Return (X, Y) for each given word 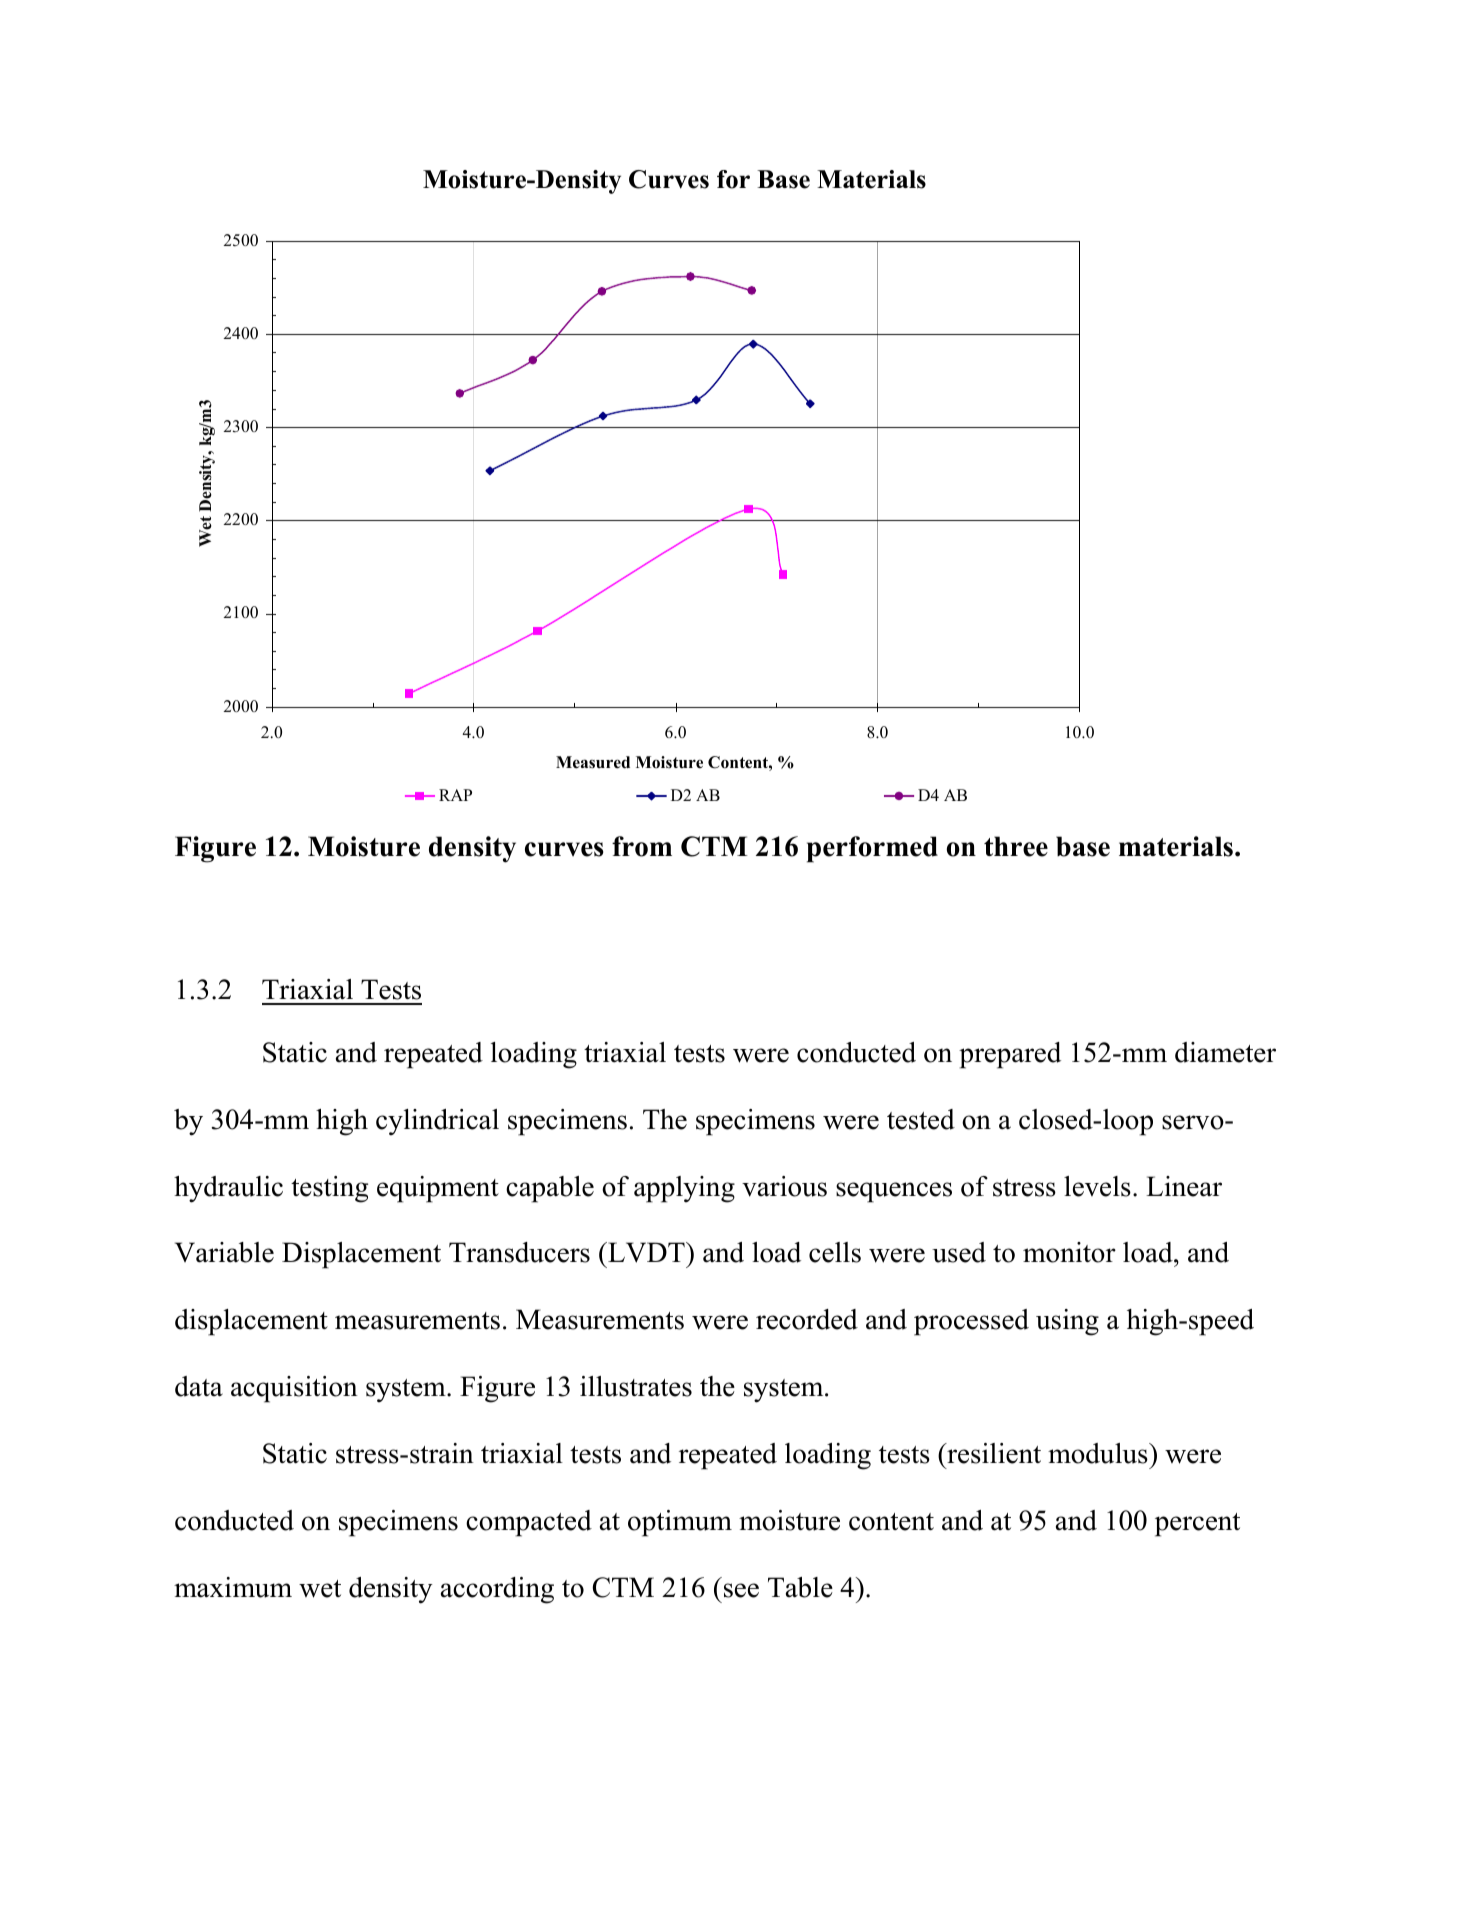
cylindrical (437, 1122)
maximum (233, 1587)
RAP (455, 795)
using (1067, 1322)
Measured (593, 762)
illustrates (636, 1386)
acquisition (294, 1389)
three (1016, 846)
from (642, 846)
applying (684, 1189)
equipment (438, 1189)
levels (1097, 1186)
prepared (1010, 1055)
